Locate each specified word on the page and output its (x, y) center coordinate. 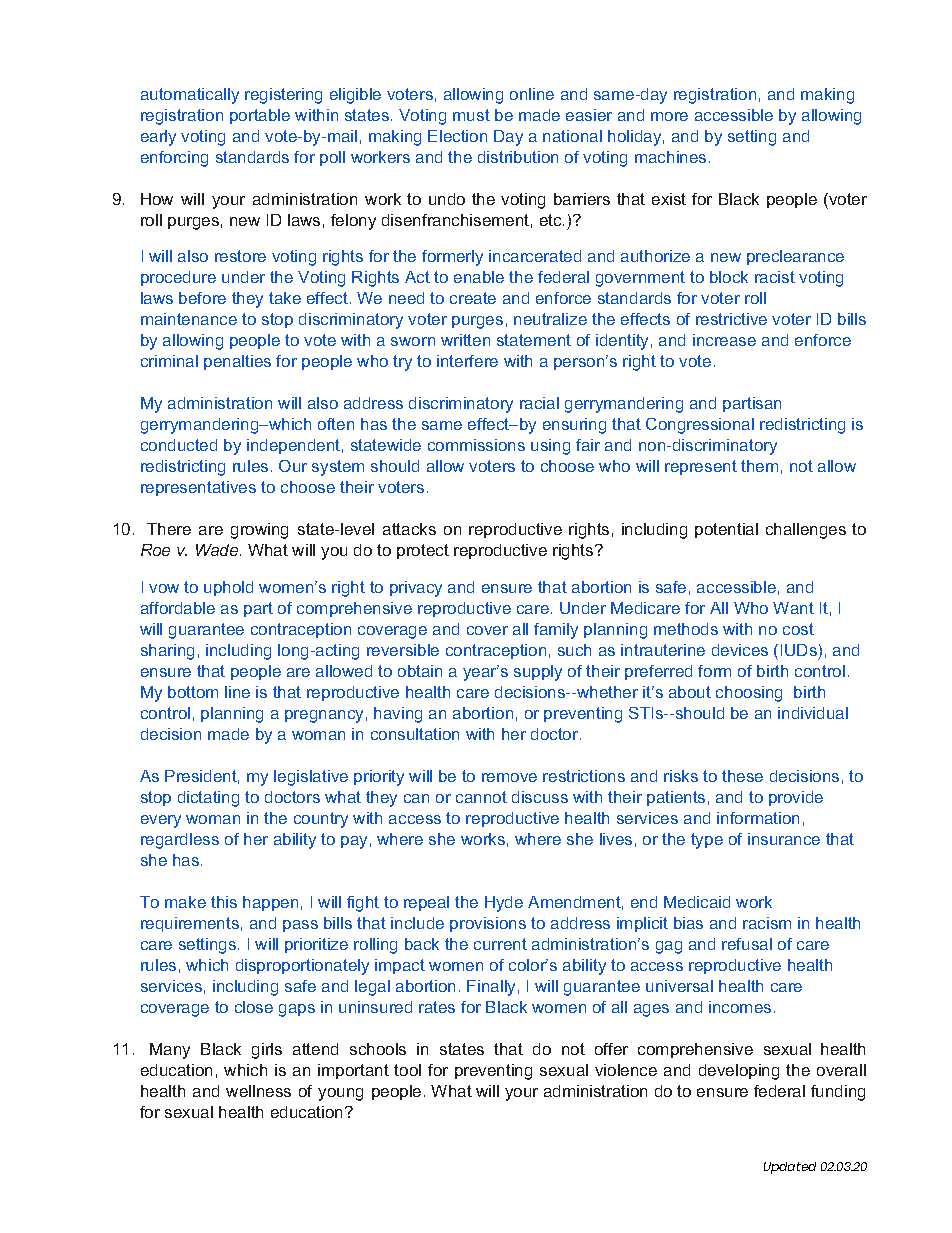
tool (407, 1070)
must (471, 115)
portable (260, 116)
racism (767, 923)
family (556, 631)
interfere (467, 361)
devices (740, 650)
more (669, 116)
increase (724, 340)
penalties (237, 362)
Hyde (504, 904)
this (224, 902)
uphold (228, 588)
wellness (258, 1091)
